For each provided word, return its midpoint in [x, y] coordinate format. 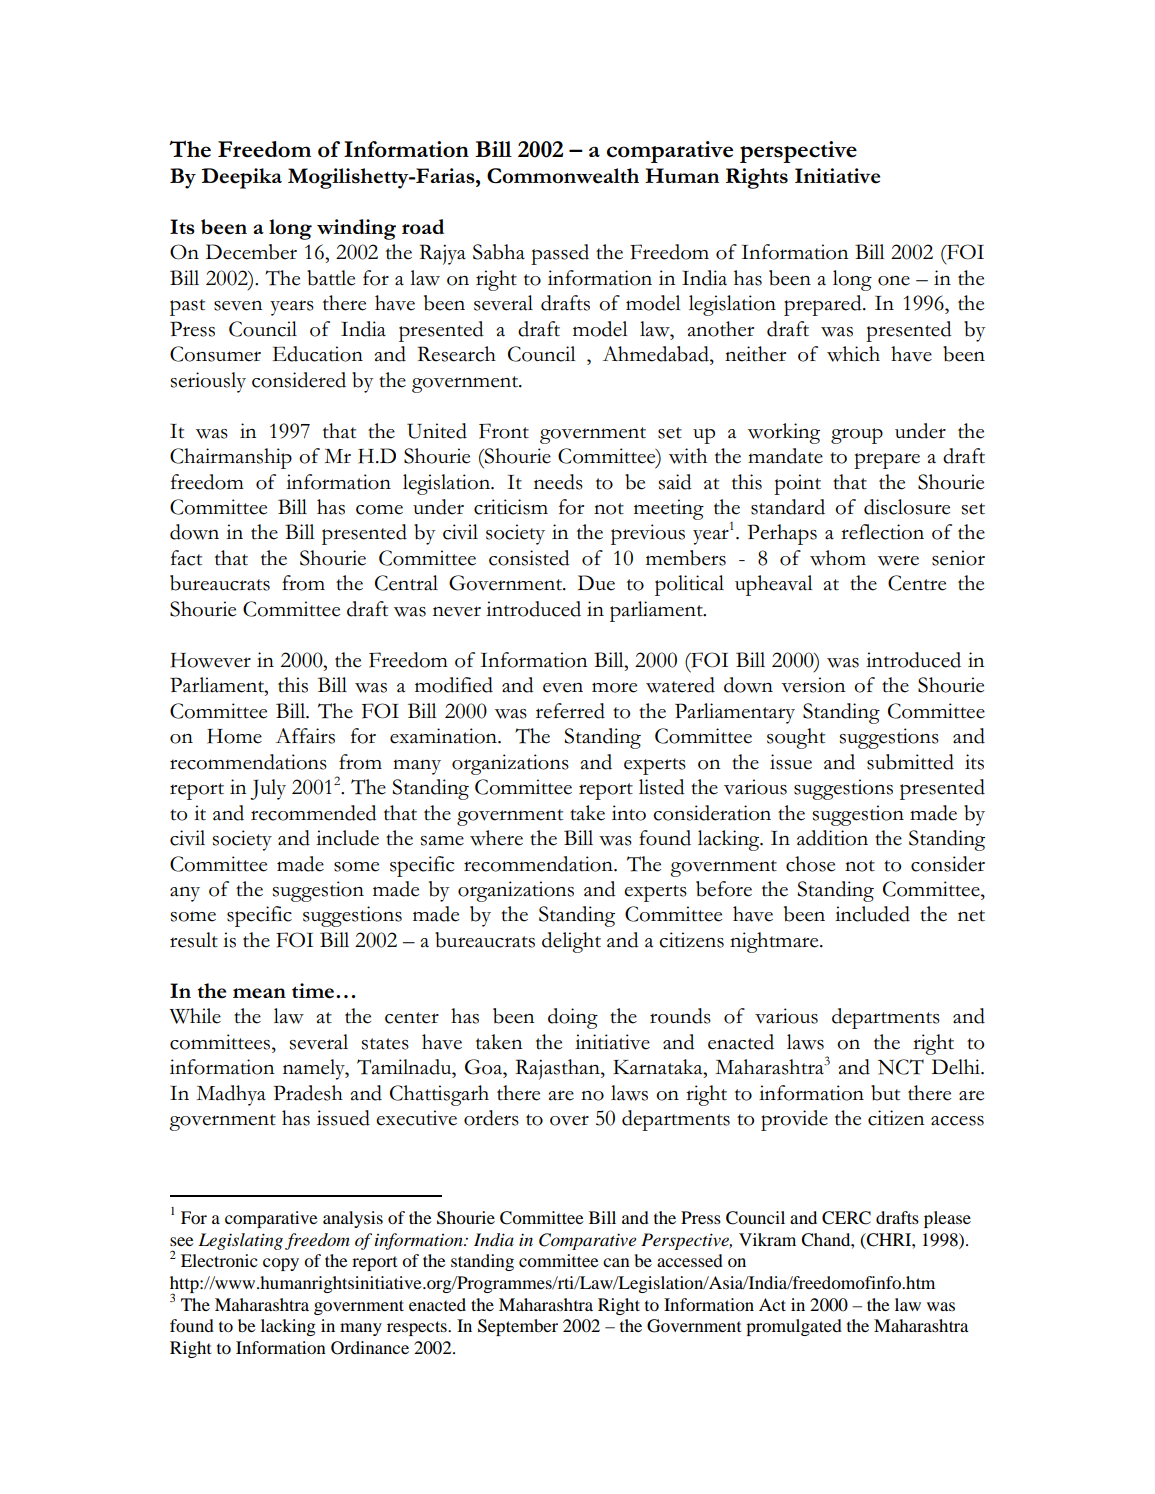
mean [259, 993]
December [251, 252]
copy [281, 1264]
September [518, 1327]
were [898, 560]
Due [596, 583]
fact [186, 558]
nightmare [775, 942]
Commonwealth [563, 176]
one [894, 281]
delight [571, 942]
